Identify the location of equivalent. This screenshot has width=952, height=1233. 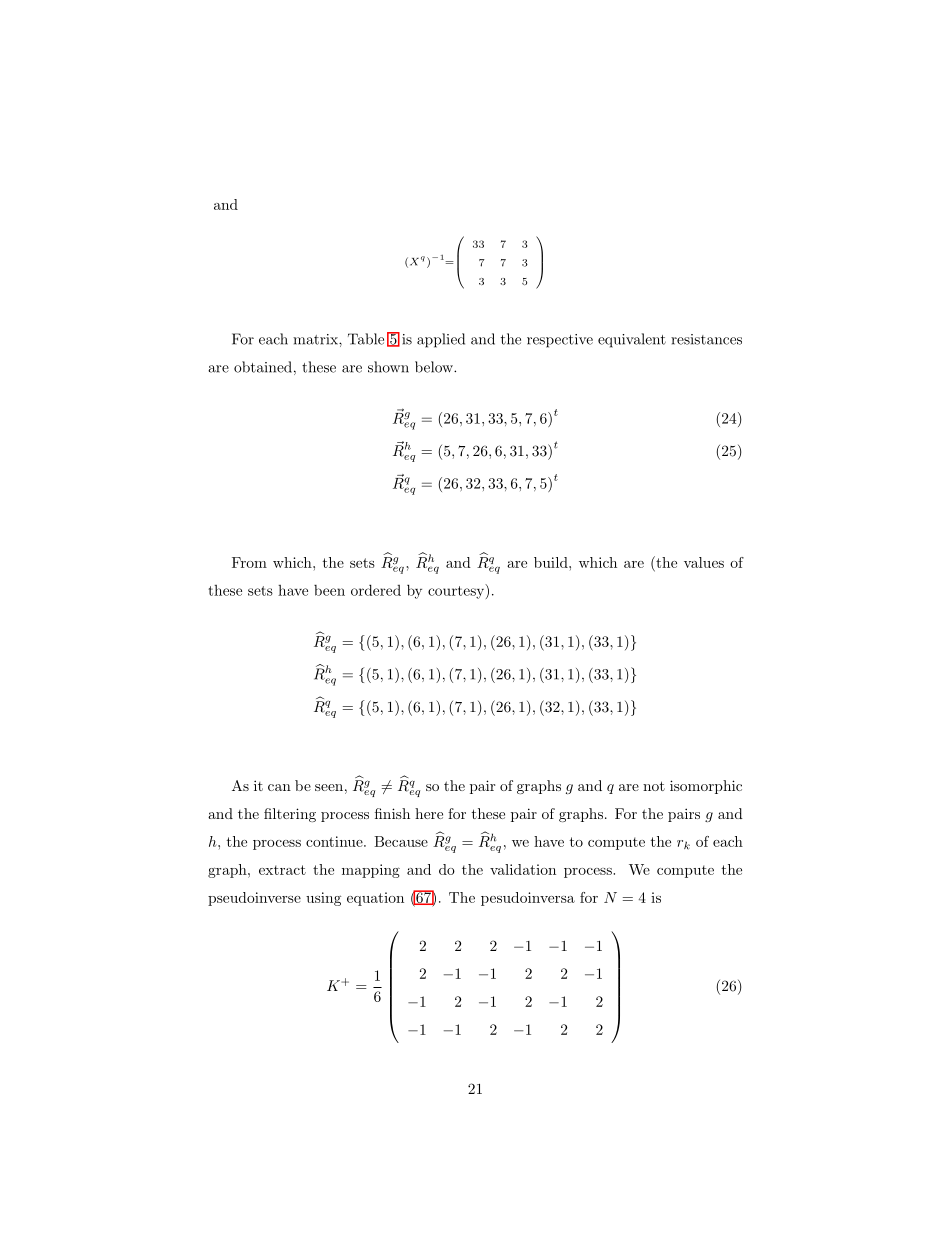
(632, 340).
